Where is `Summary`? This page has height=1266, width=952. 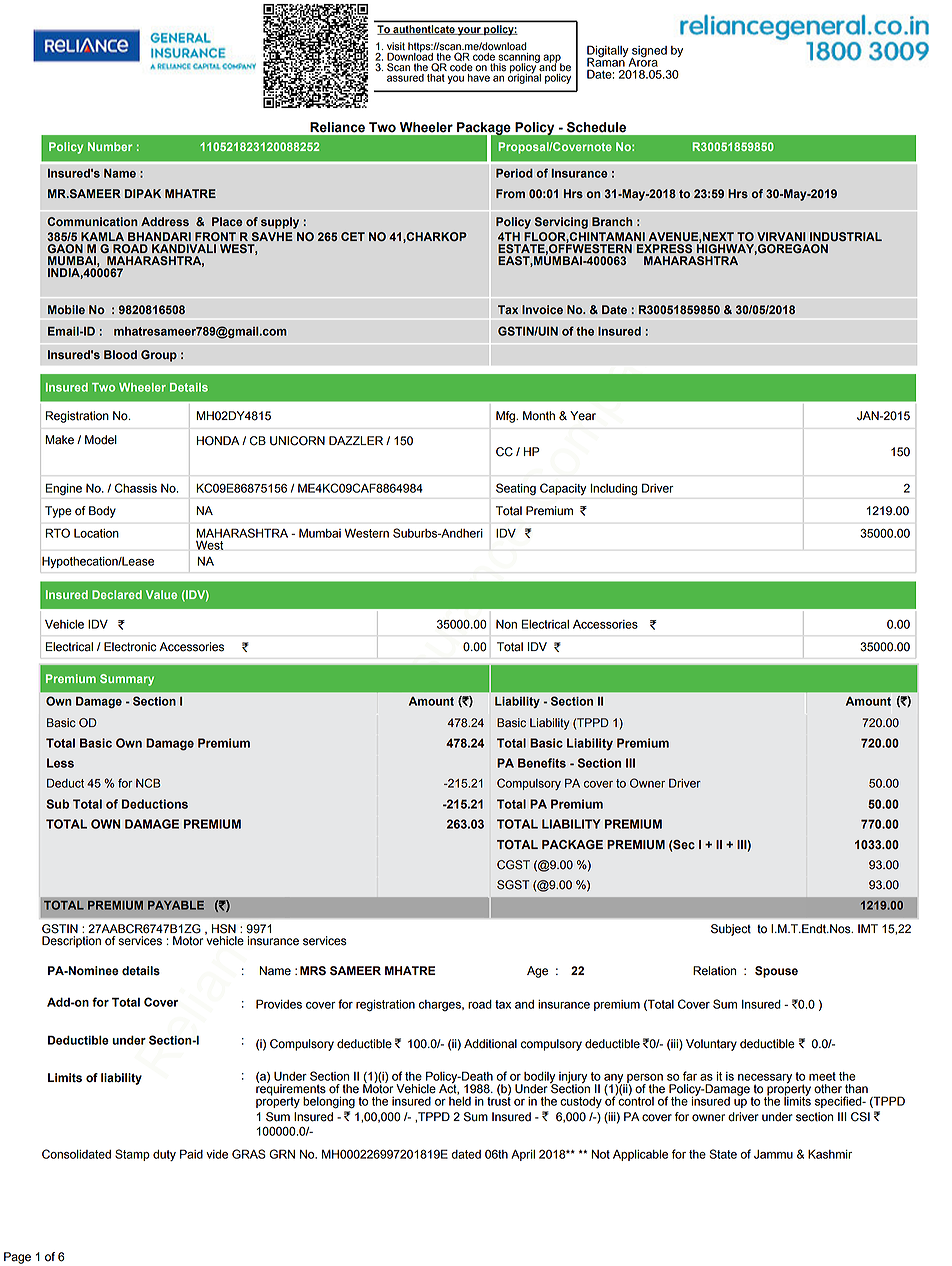 Summary is located at coordinates (127, 680).
